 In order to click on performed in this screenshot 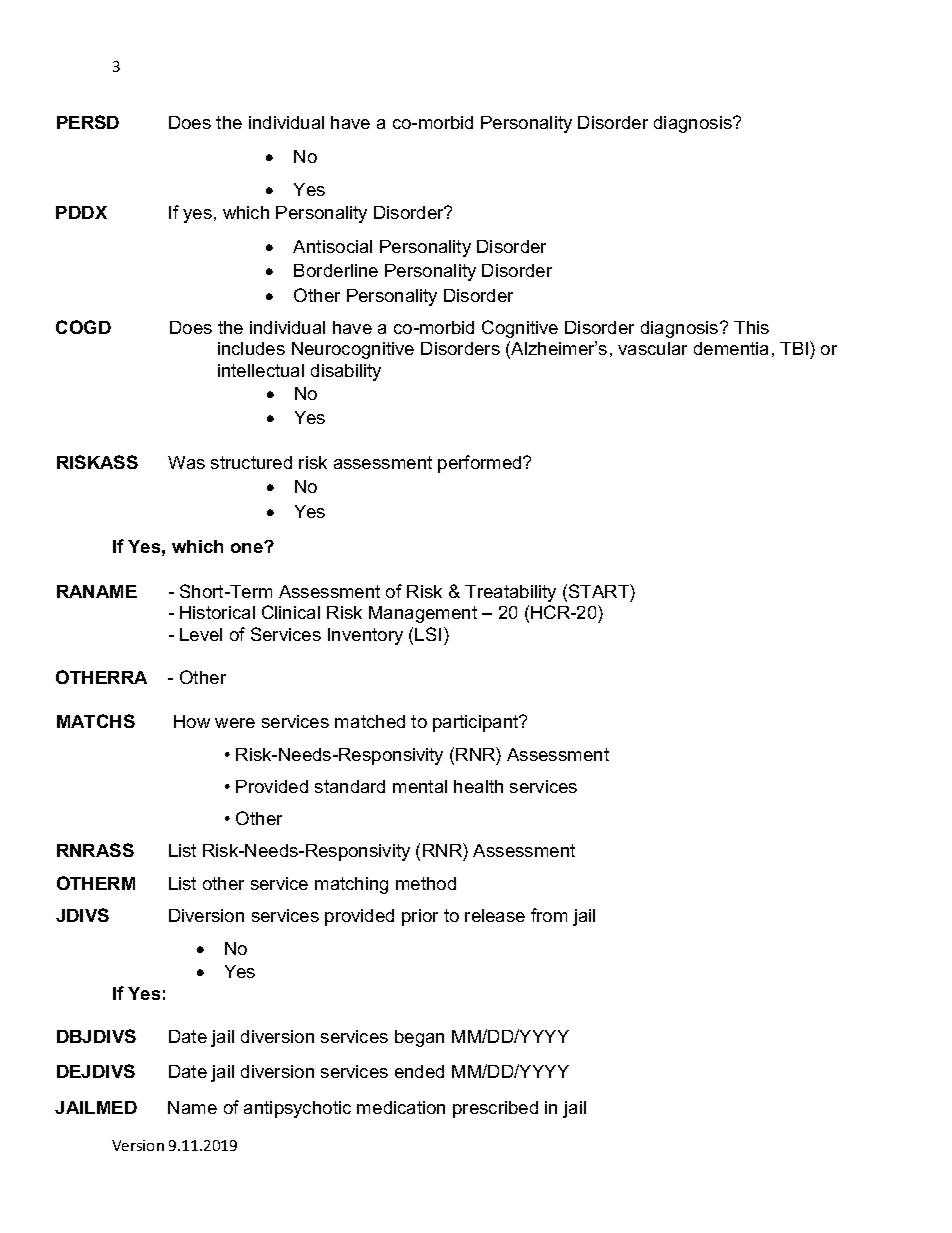, I will do `click(481, 464)`.
